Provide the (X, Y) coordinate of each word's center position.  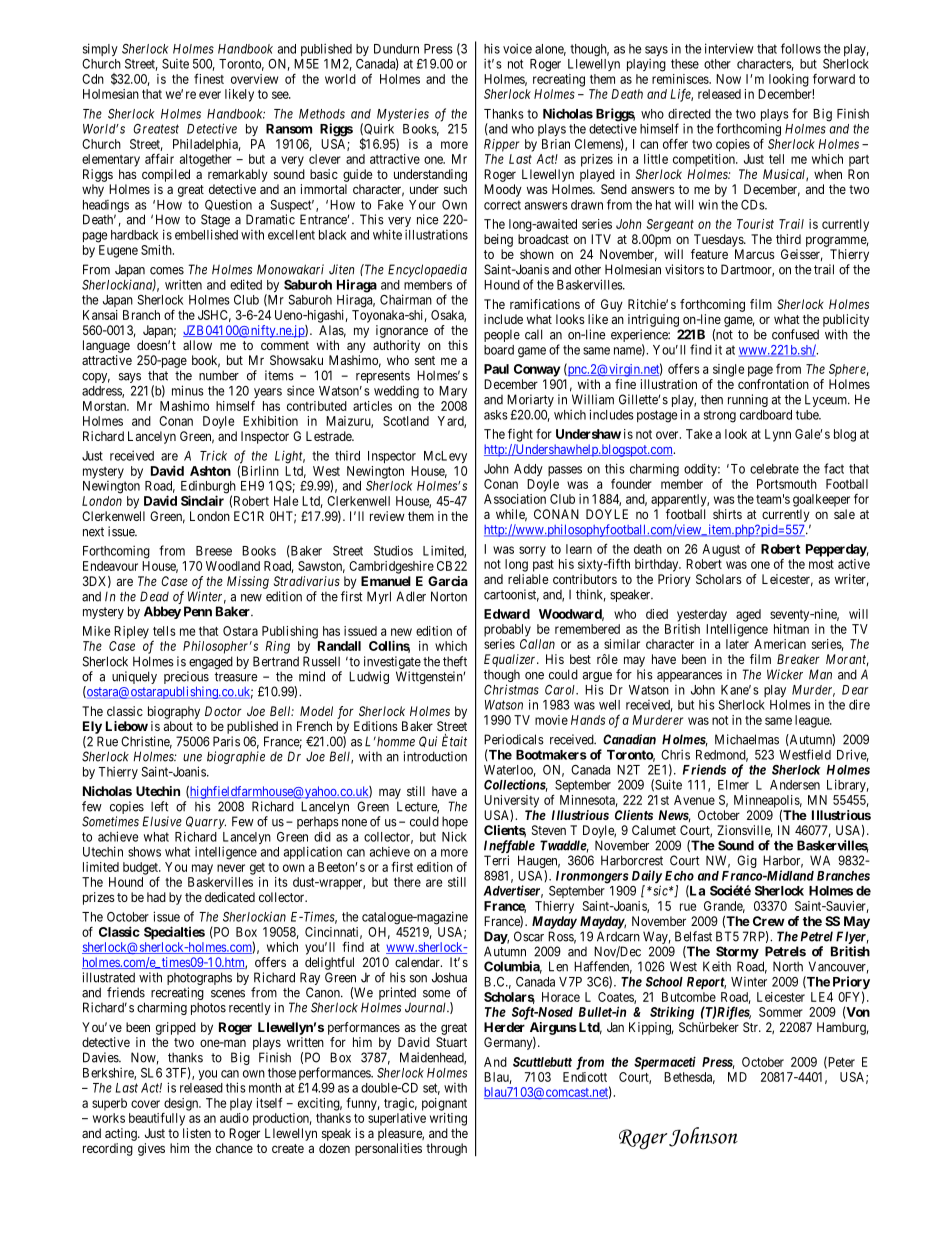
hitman (791, 629)
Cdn (93, 79)
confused (795, 334)
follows (801, 48)
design (182, 1104)
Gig (747, 861)
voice (517, 48)
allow (197, 345)
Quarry (206, 822)
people (502, 335)
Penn (198, 611)
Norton (449, 596)
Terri (496, 860)
